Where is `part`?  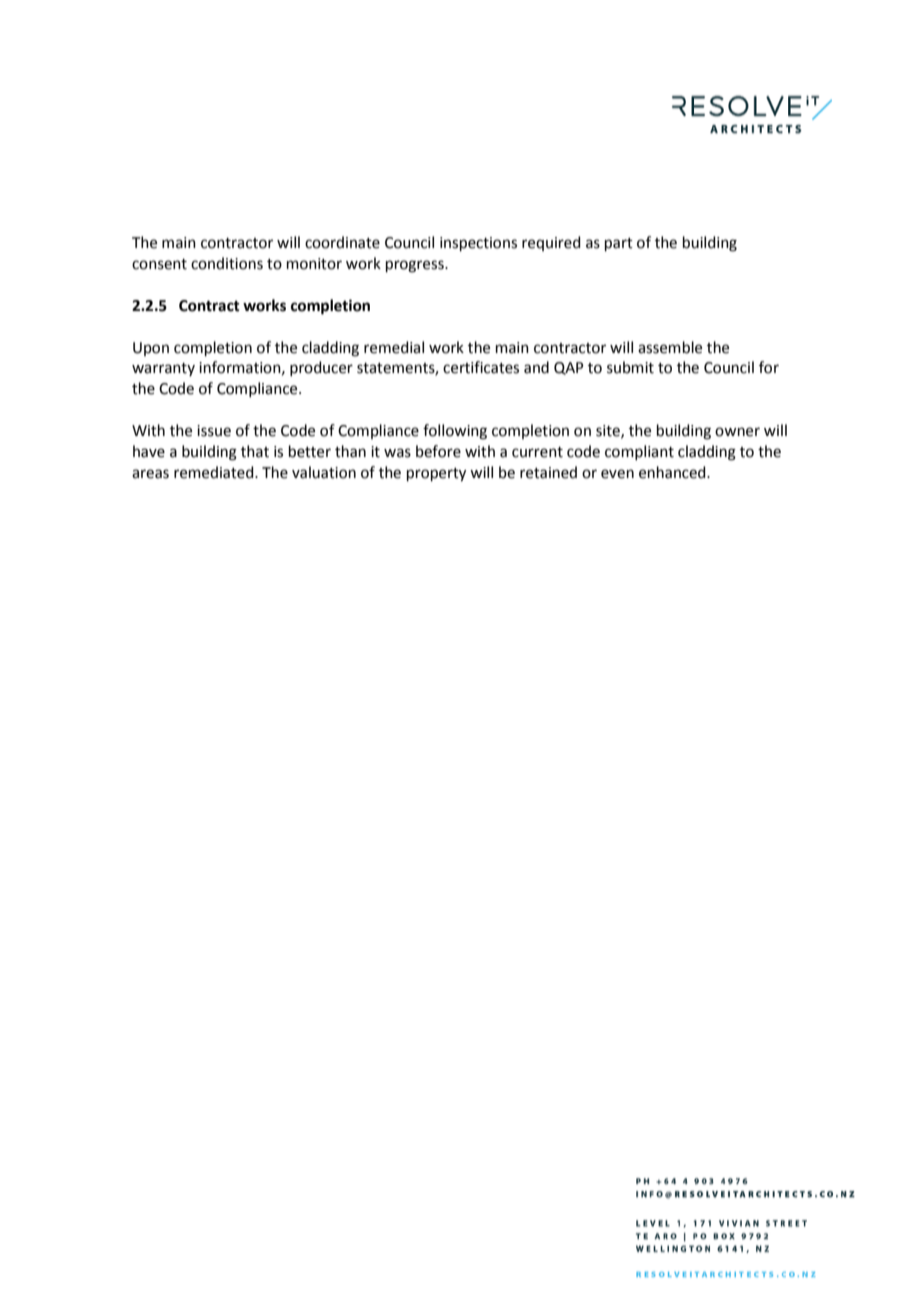
part is located at coordinates (619, 244).
